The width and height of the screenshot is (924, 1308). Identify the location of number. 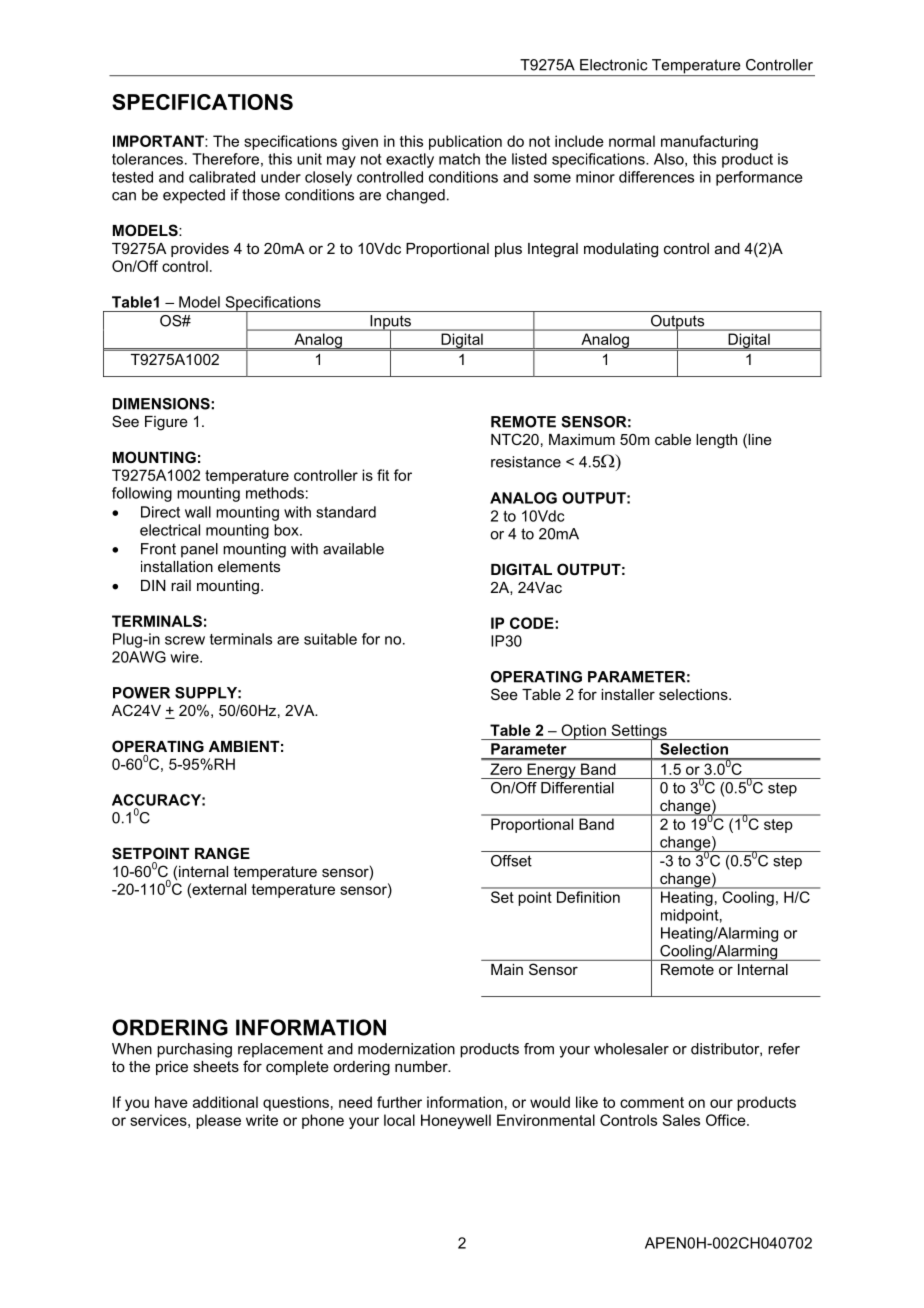
(422, 1066).
